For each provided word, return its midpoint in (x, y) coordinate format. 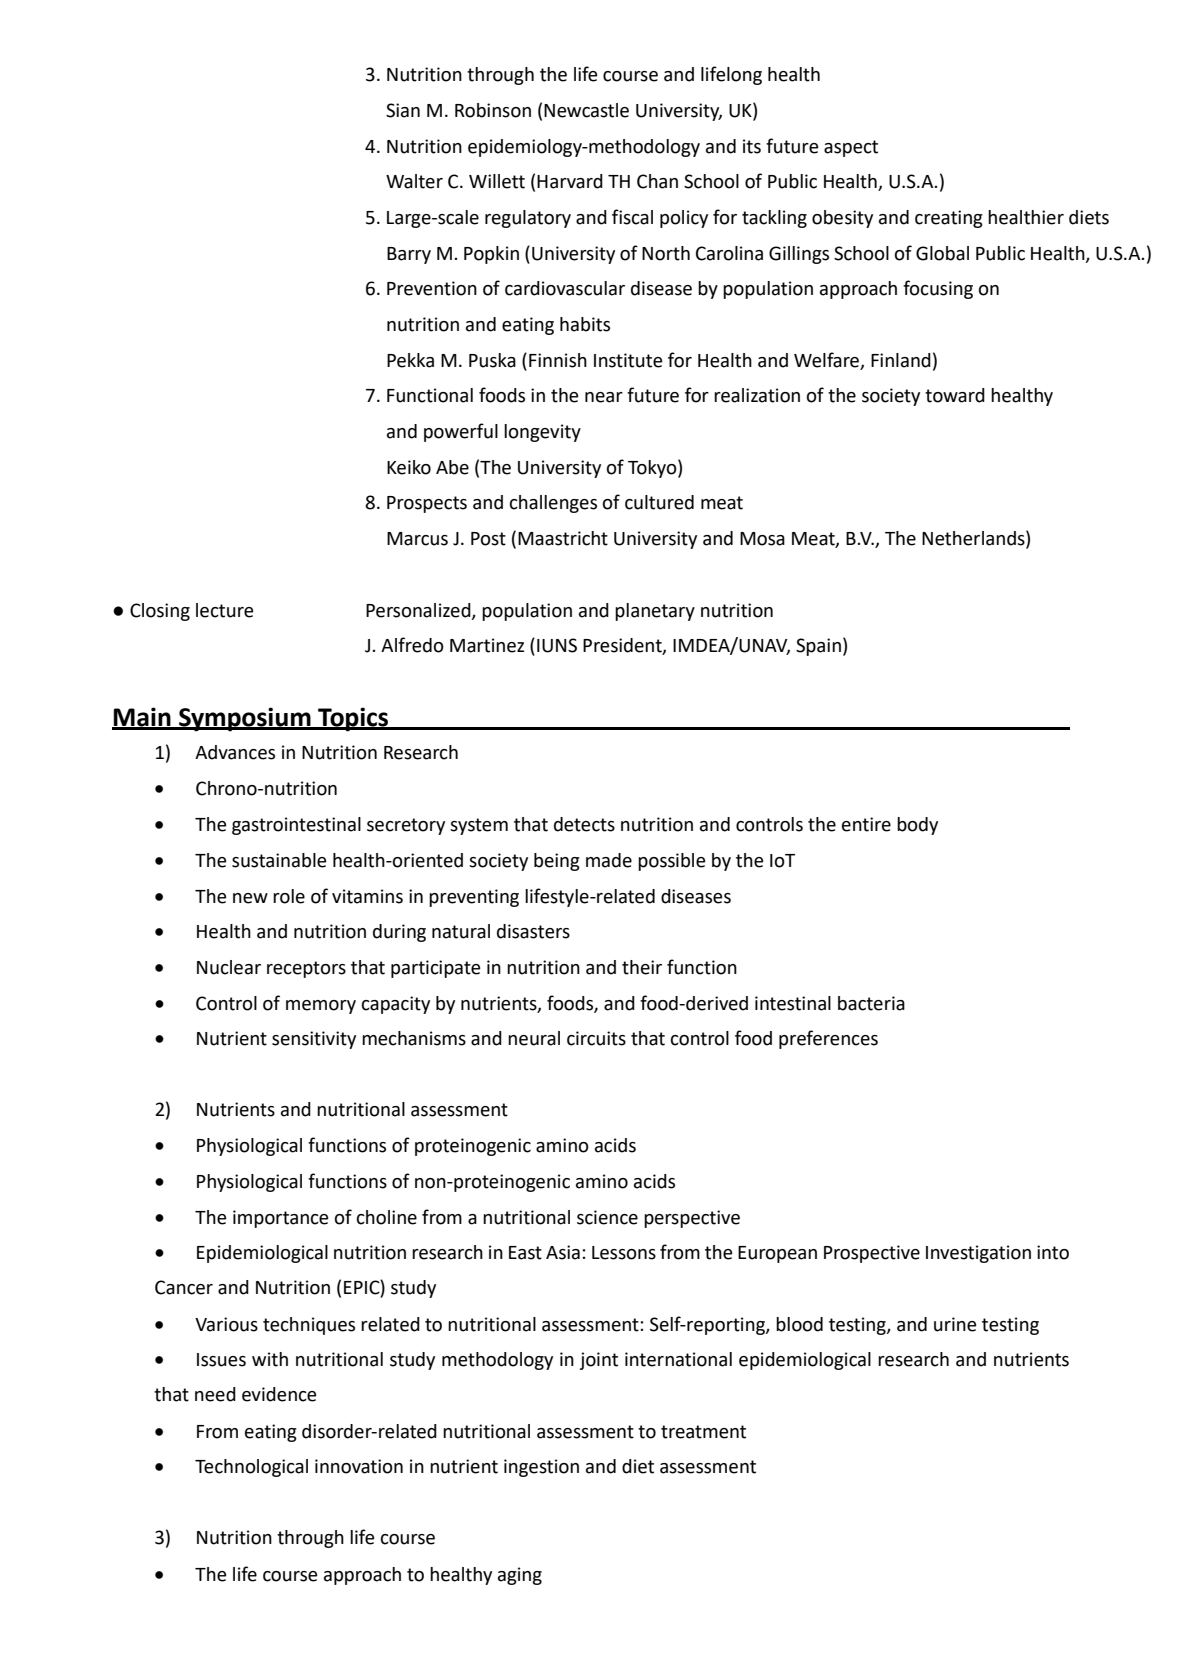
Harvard (570, 181)
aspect (851, 148)
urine (955, 1324)
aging (520, 1576)
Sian (403, 110)
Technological (251, 1468)
